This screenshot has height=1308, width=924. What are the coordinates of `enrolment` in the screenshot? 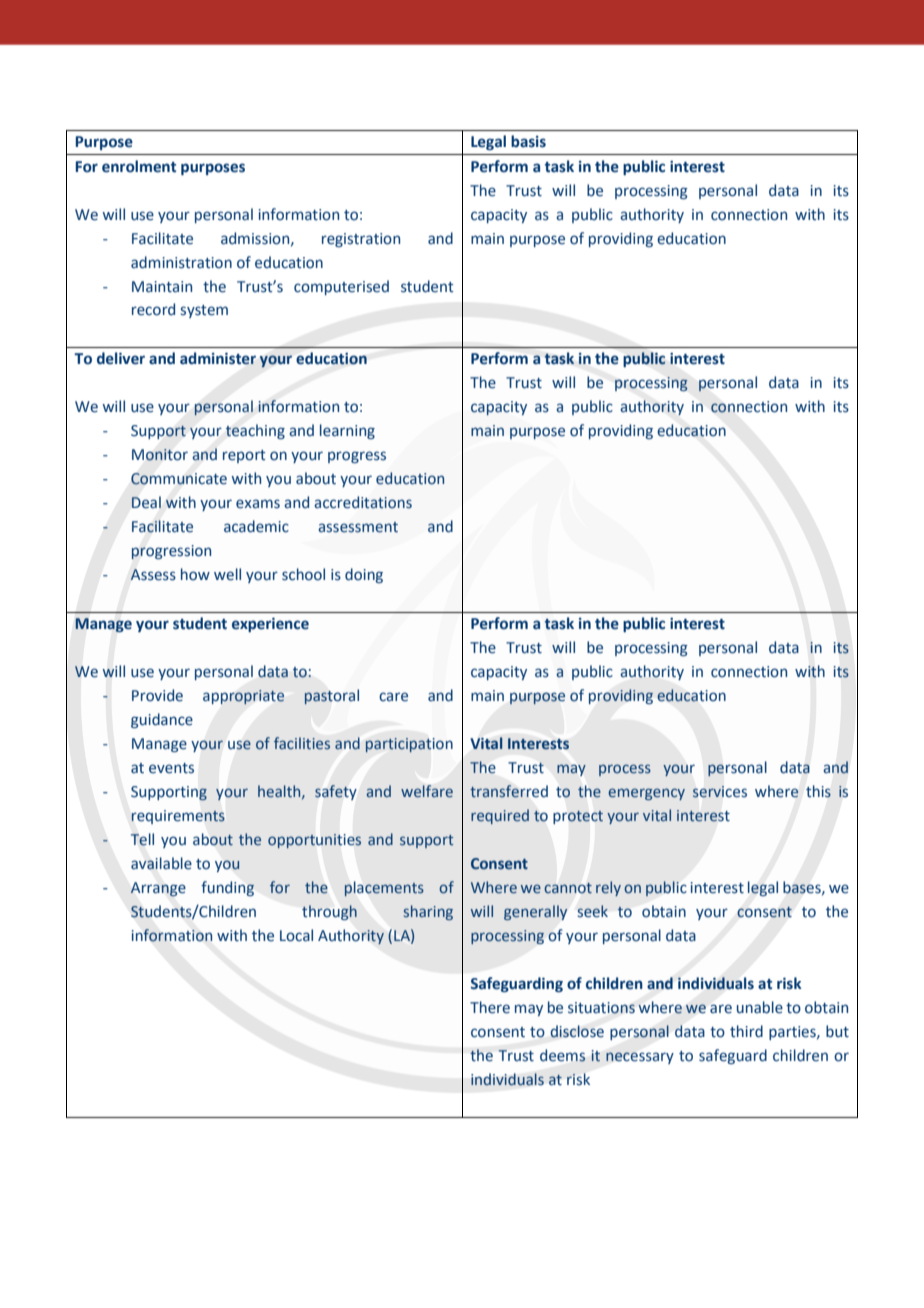 It's located at (139, 166).
